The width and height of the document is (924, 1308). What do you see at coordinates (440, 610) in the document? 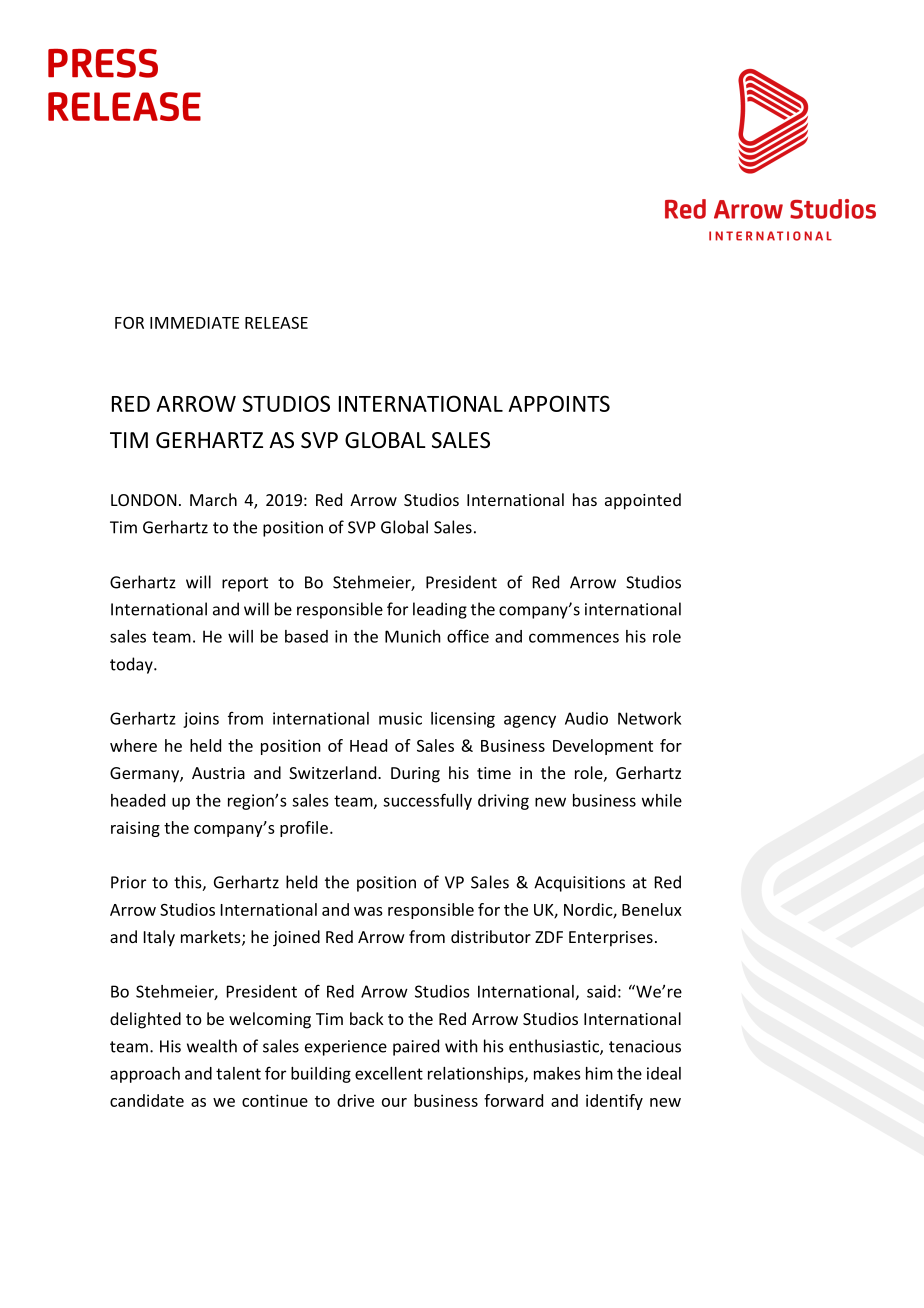
I see `leading` at bounding box center [440, 610].
